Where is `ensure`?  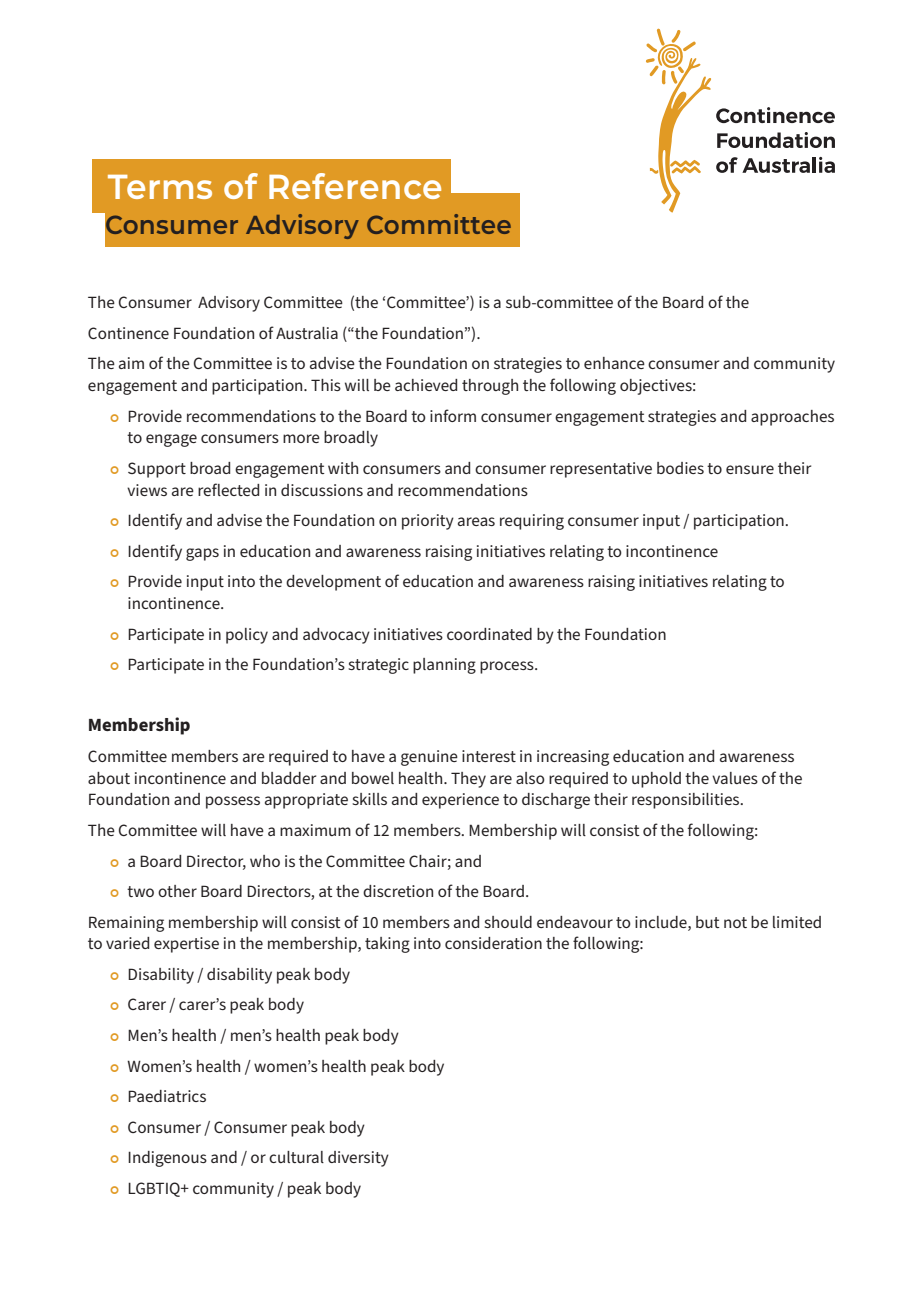
ensure is located at coordinates (750, 469).
